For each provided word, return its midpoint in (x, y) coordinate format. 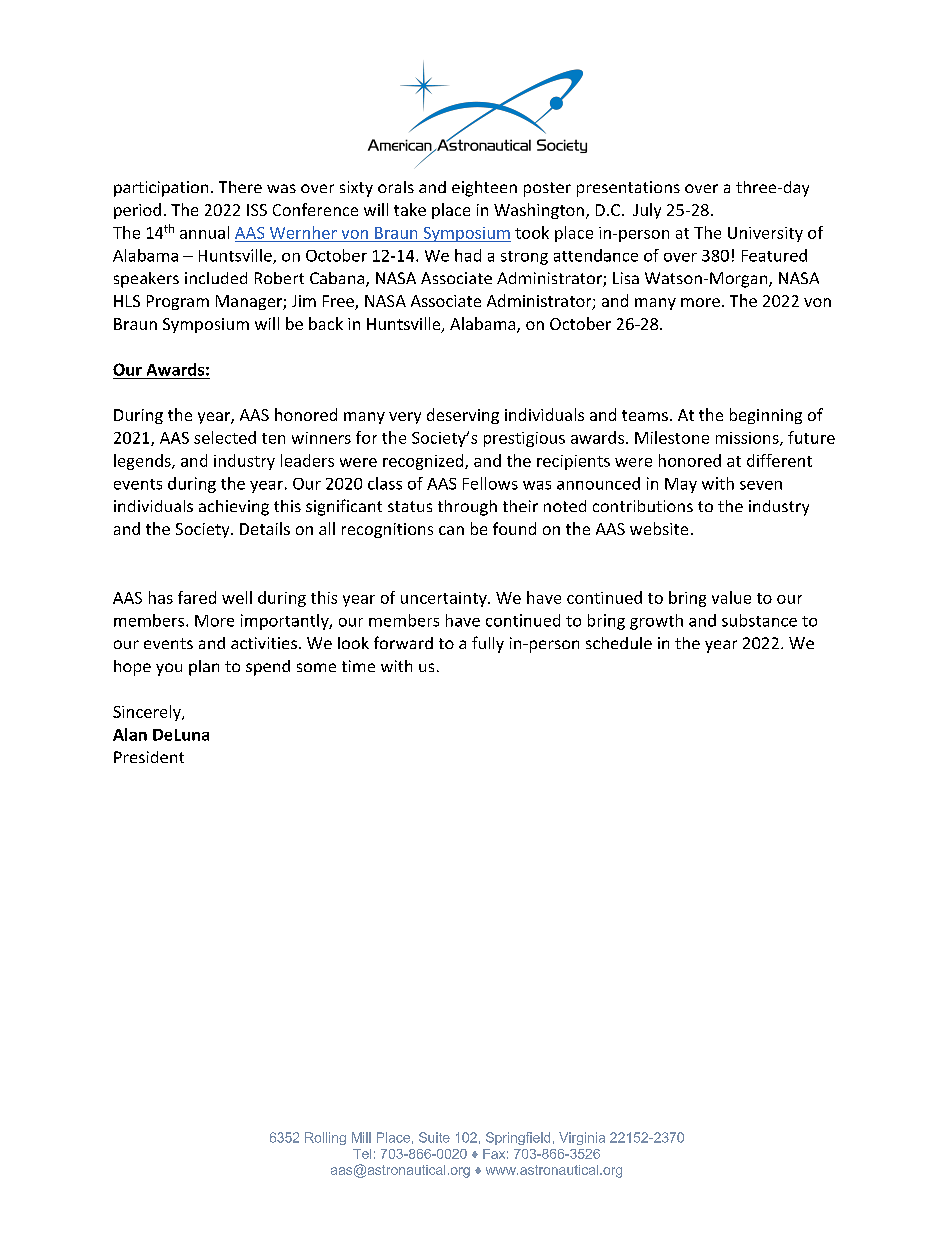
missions (748, 439)
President (149, 757)
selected (225, 437)
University (765, 234)
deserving (463, 416)
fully (488, 644)
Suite (434, 1137)
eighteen (484, 189)
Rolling (325, 1138)
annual (204, 232)
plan (204, 668)
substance (759, 620)
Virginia (582, 1138)
